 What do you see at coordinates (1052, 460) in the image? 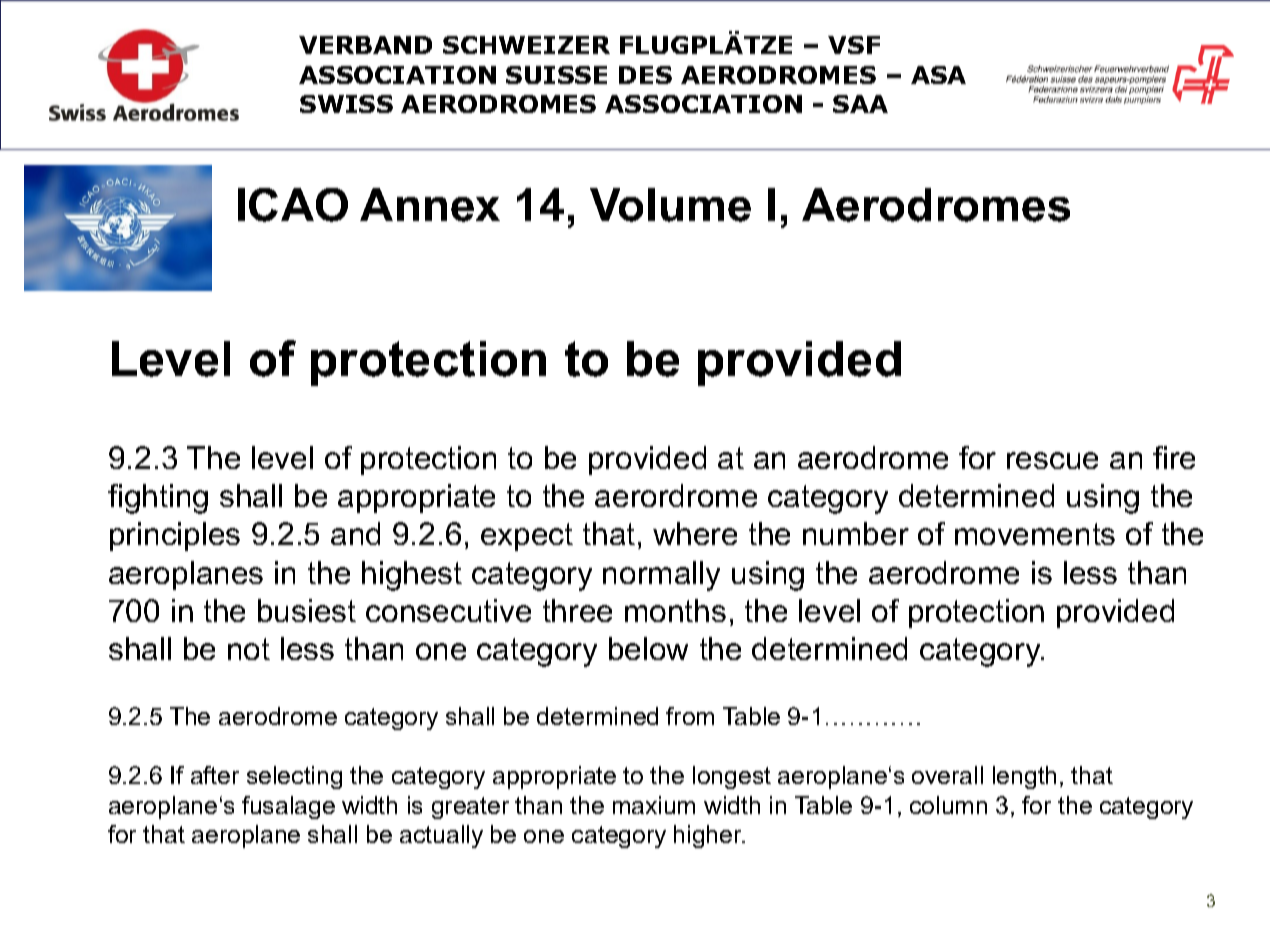
I see `rescue` at bounding box center [1052, 460].
